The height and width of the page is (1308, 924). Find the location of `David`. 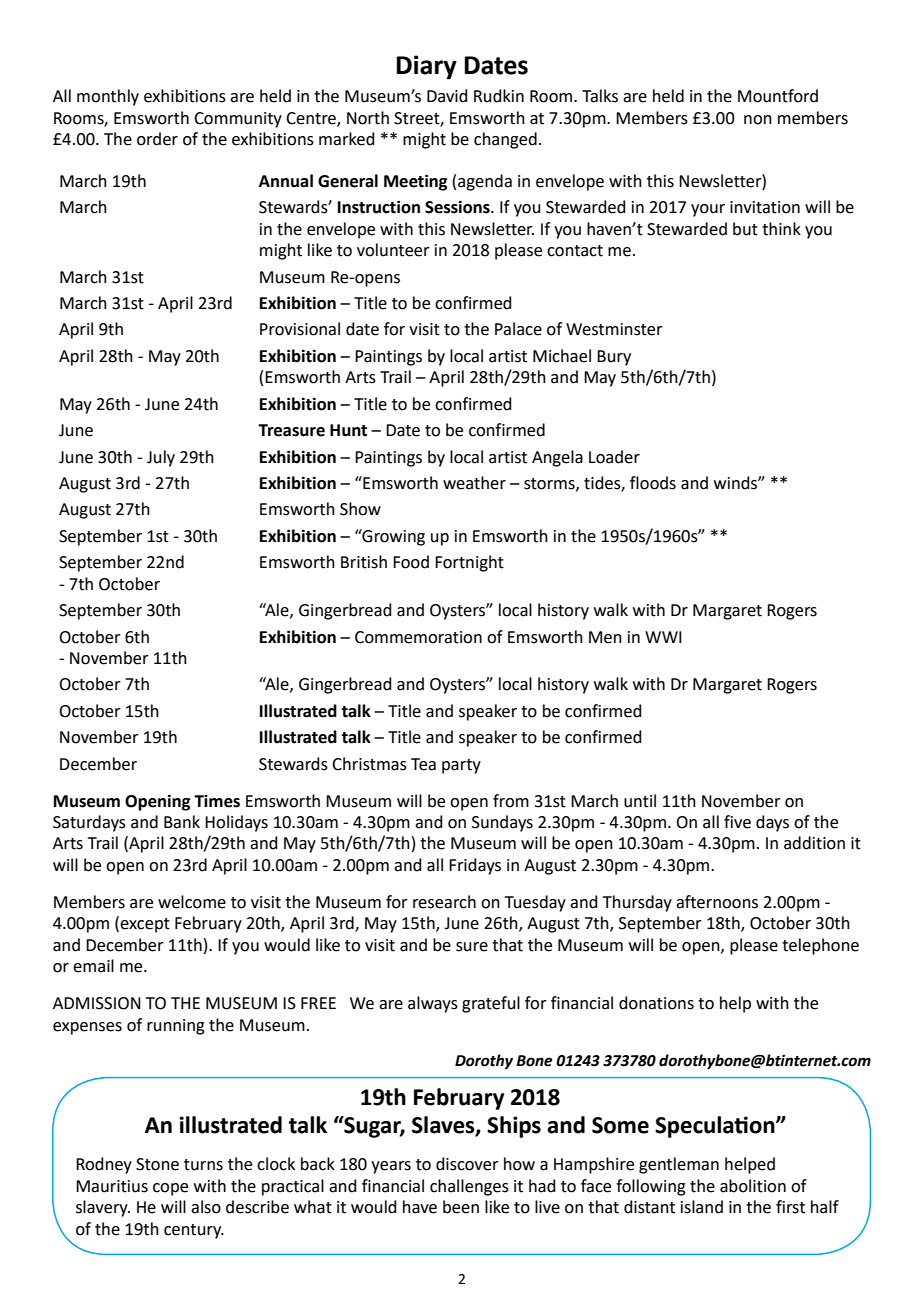

David is located at coordinates (447, 96).
